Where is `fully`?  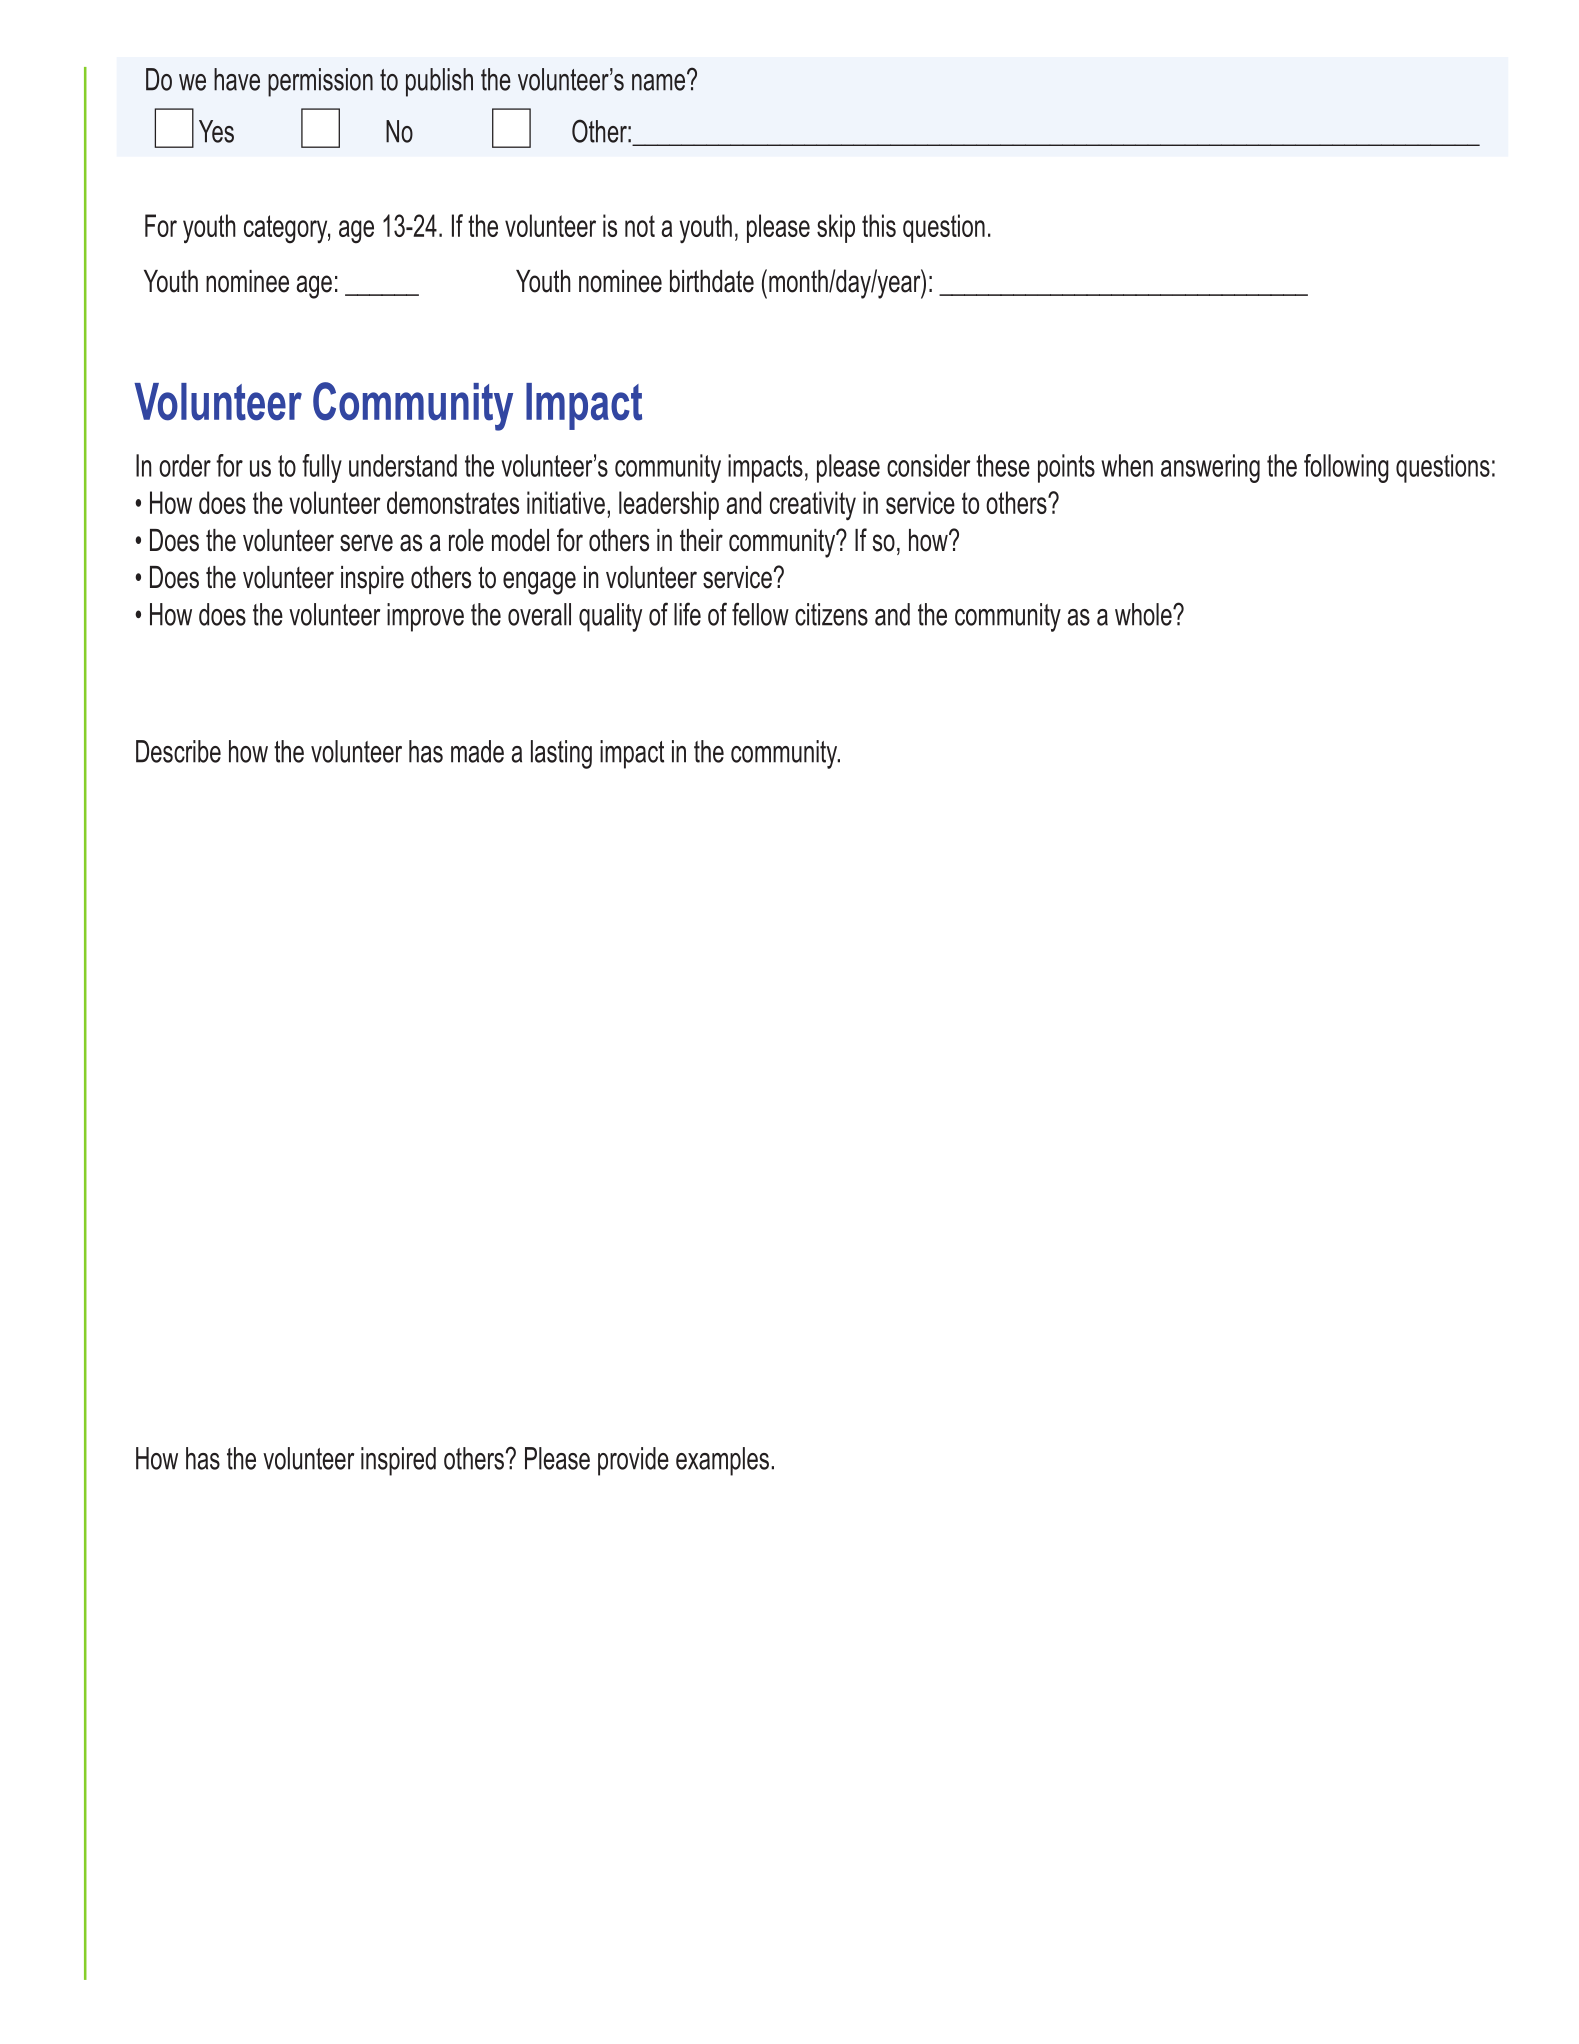
fully is located at coordinates (322, 468).
